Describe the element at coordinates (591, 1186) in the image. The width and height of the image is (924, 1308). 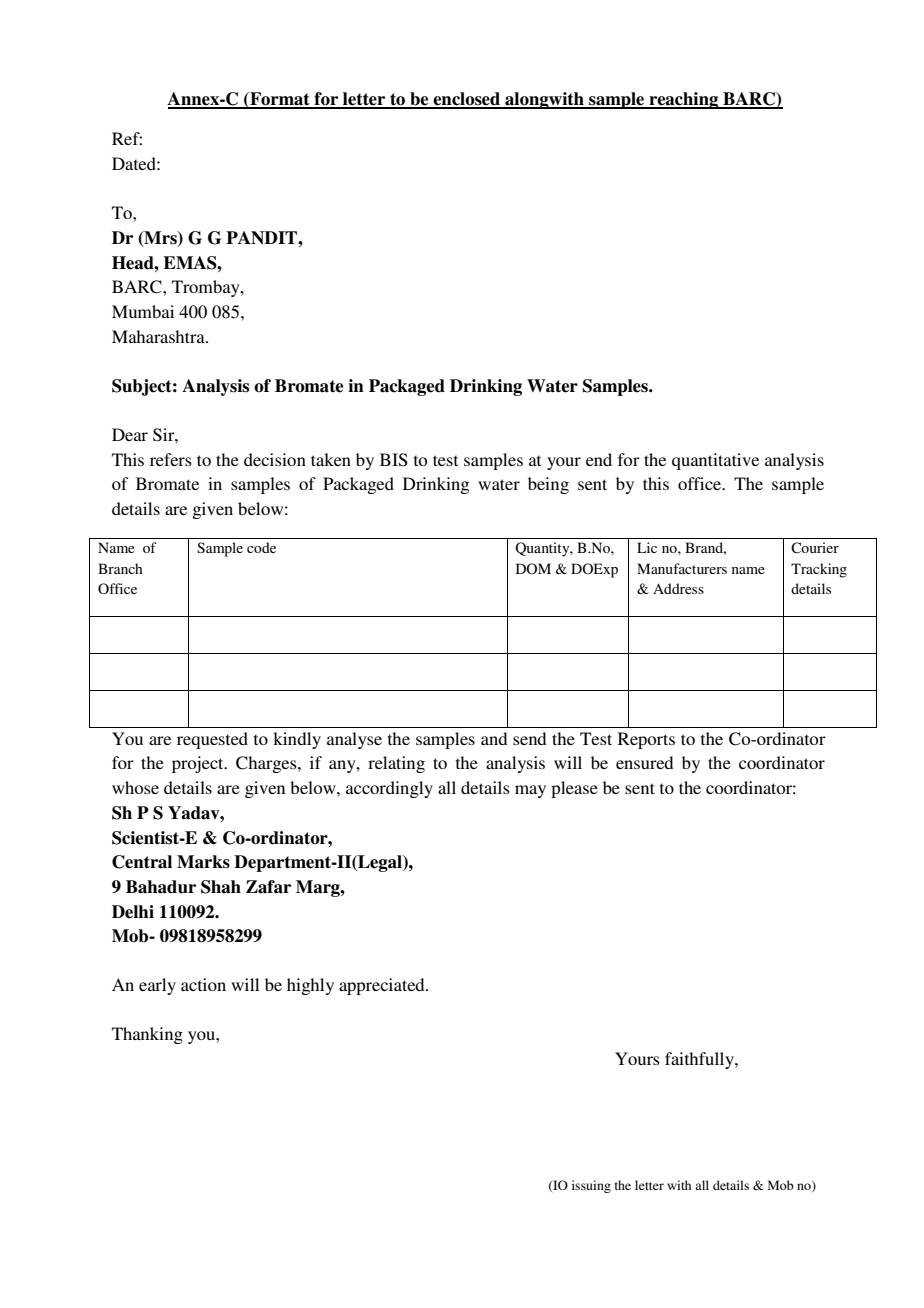
I see `issuing` at that location.
